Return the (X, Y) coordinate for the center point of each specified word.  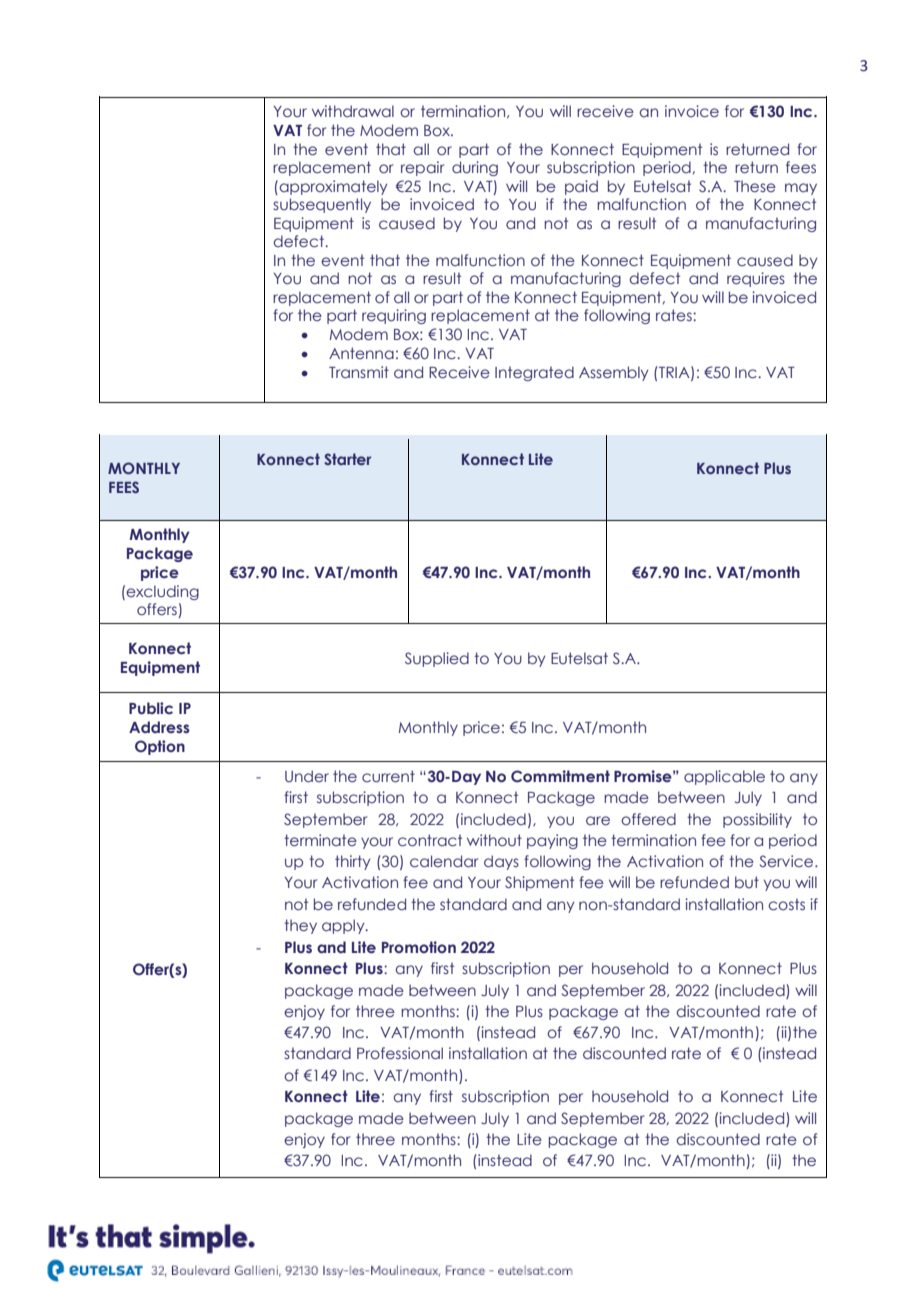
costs (786, 904)
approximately (332, 187)
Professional (400, 1053)
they (300, 926)
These (755, 186)
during (475, 168)
